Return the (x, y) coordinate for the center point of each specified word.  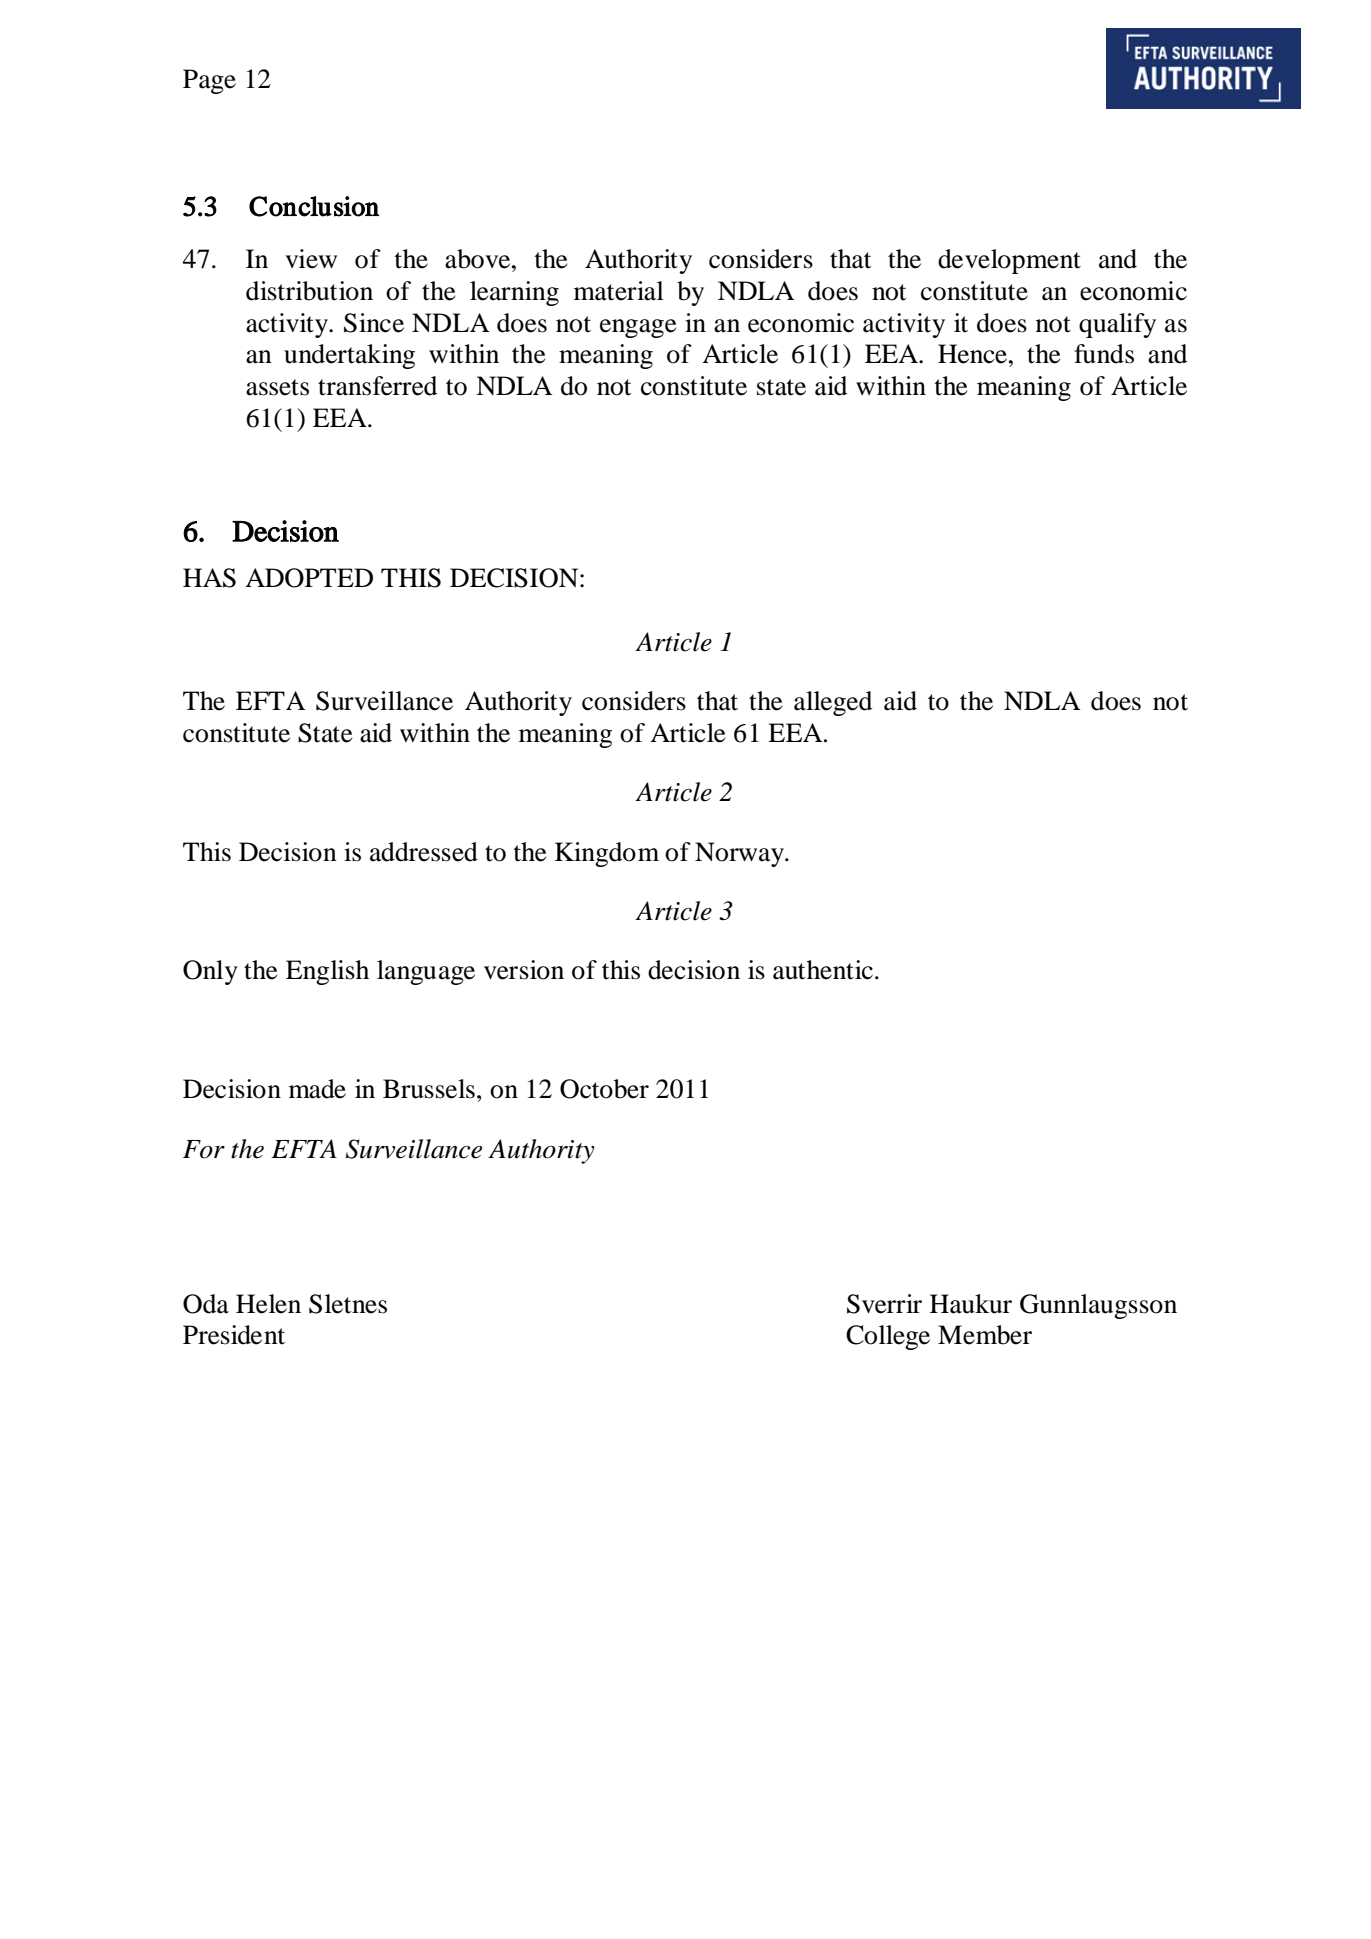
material (619, 291)
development (1009, 261)
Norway (740, 854)
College (888, 1337)
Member (985, 1335)
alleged (833, 703)
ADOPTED (309, 578)
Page (209, 81)
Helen (268, 1304)
